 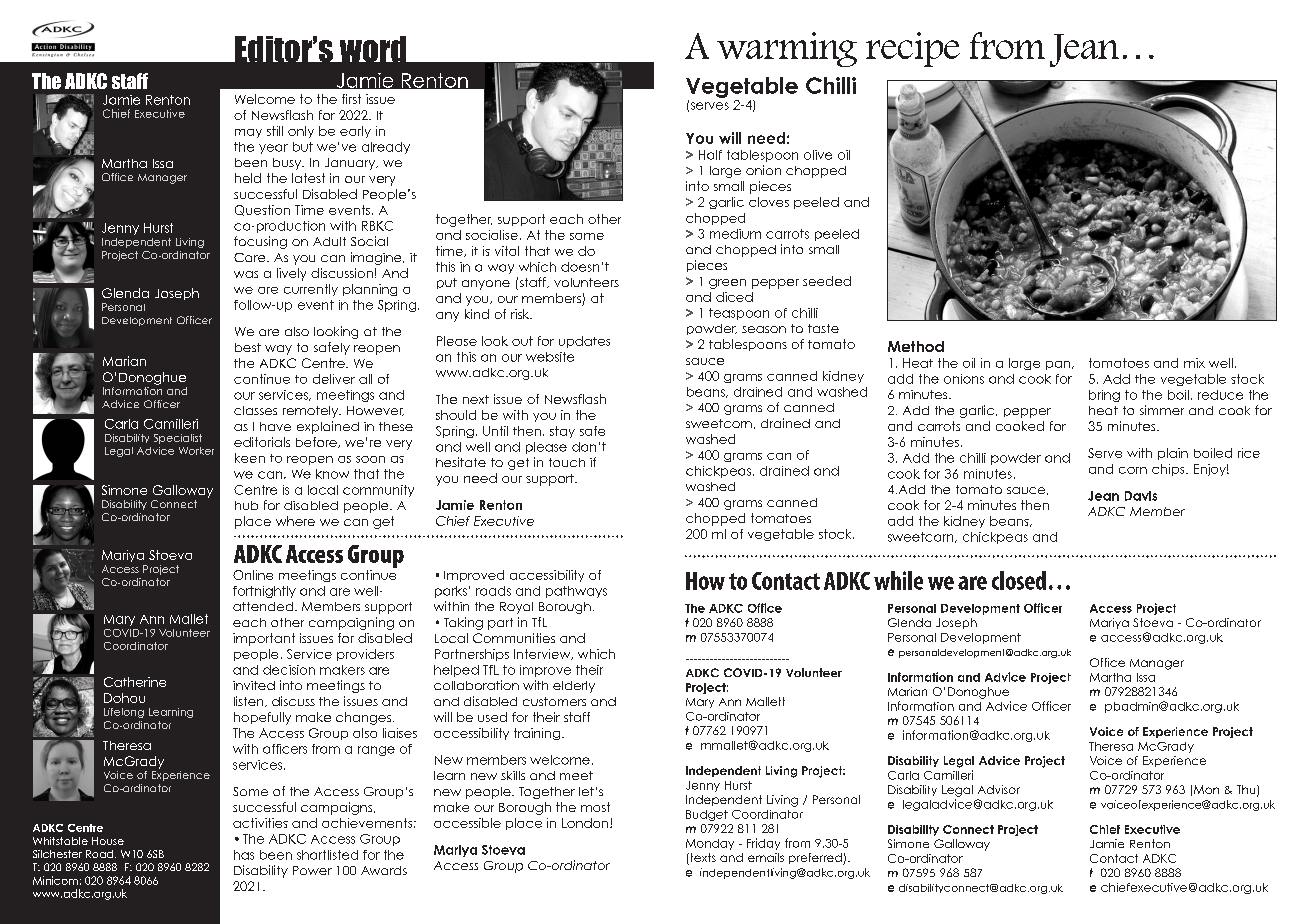 What do you see at coordinates (543, 654) in the screenshot?
I see `Interview` at bounding box center [543, 654].
